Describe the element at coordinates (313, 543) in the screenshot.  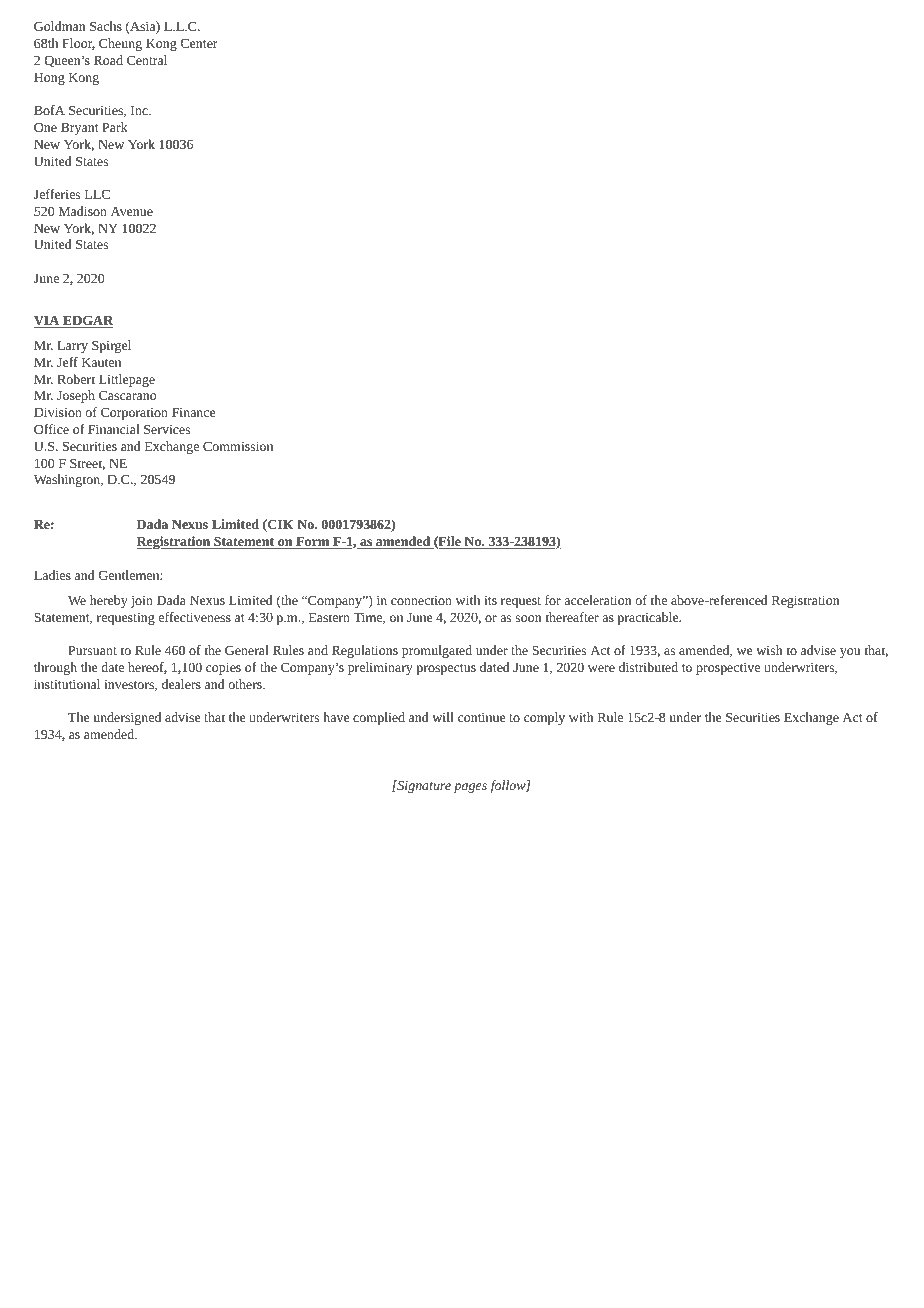
I see `Form` at that location.
